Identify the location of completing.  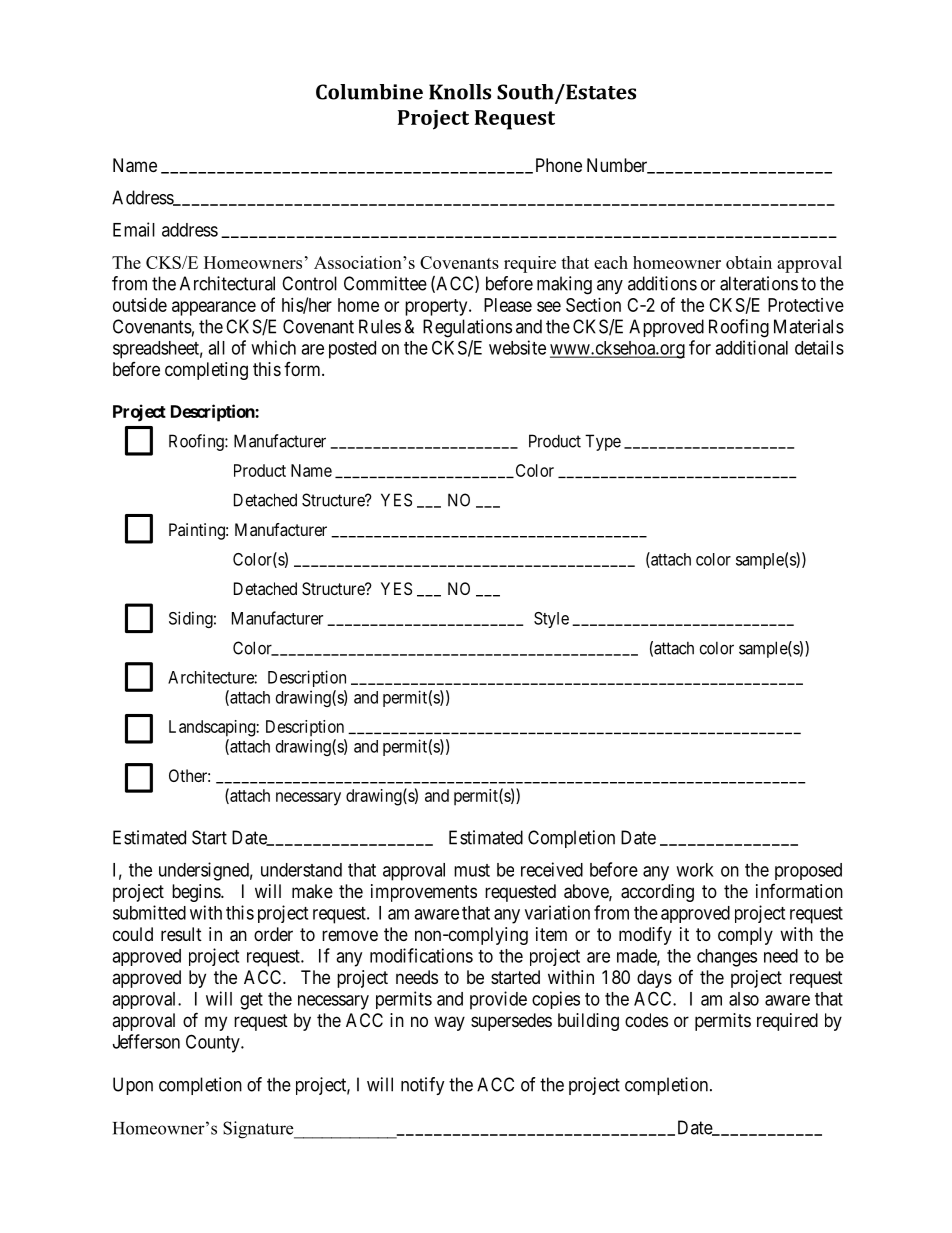
(206, 371).
